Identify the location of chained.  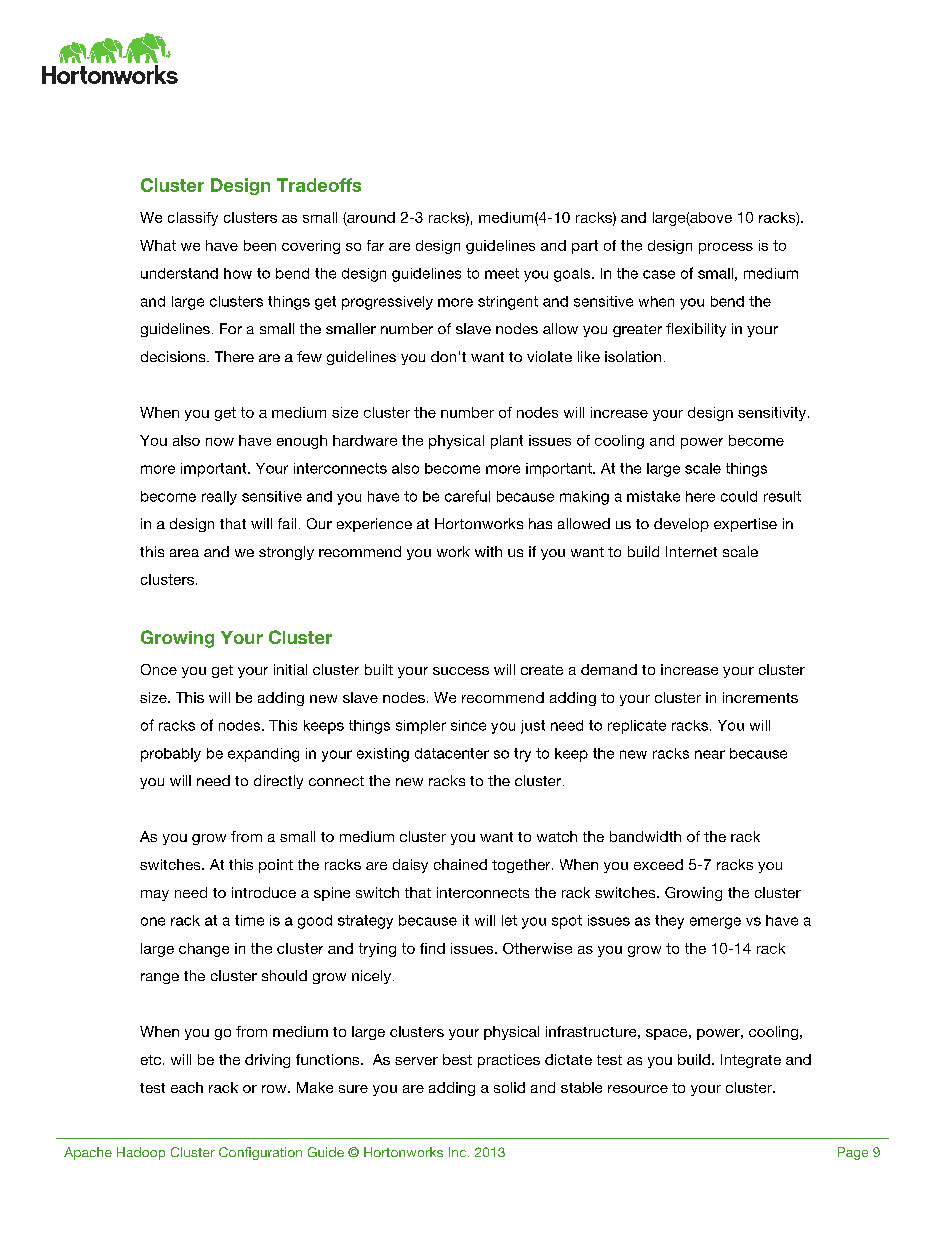
(460, 864).
